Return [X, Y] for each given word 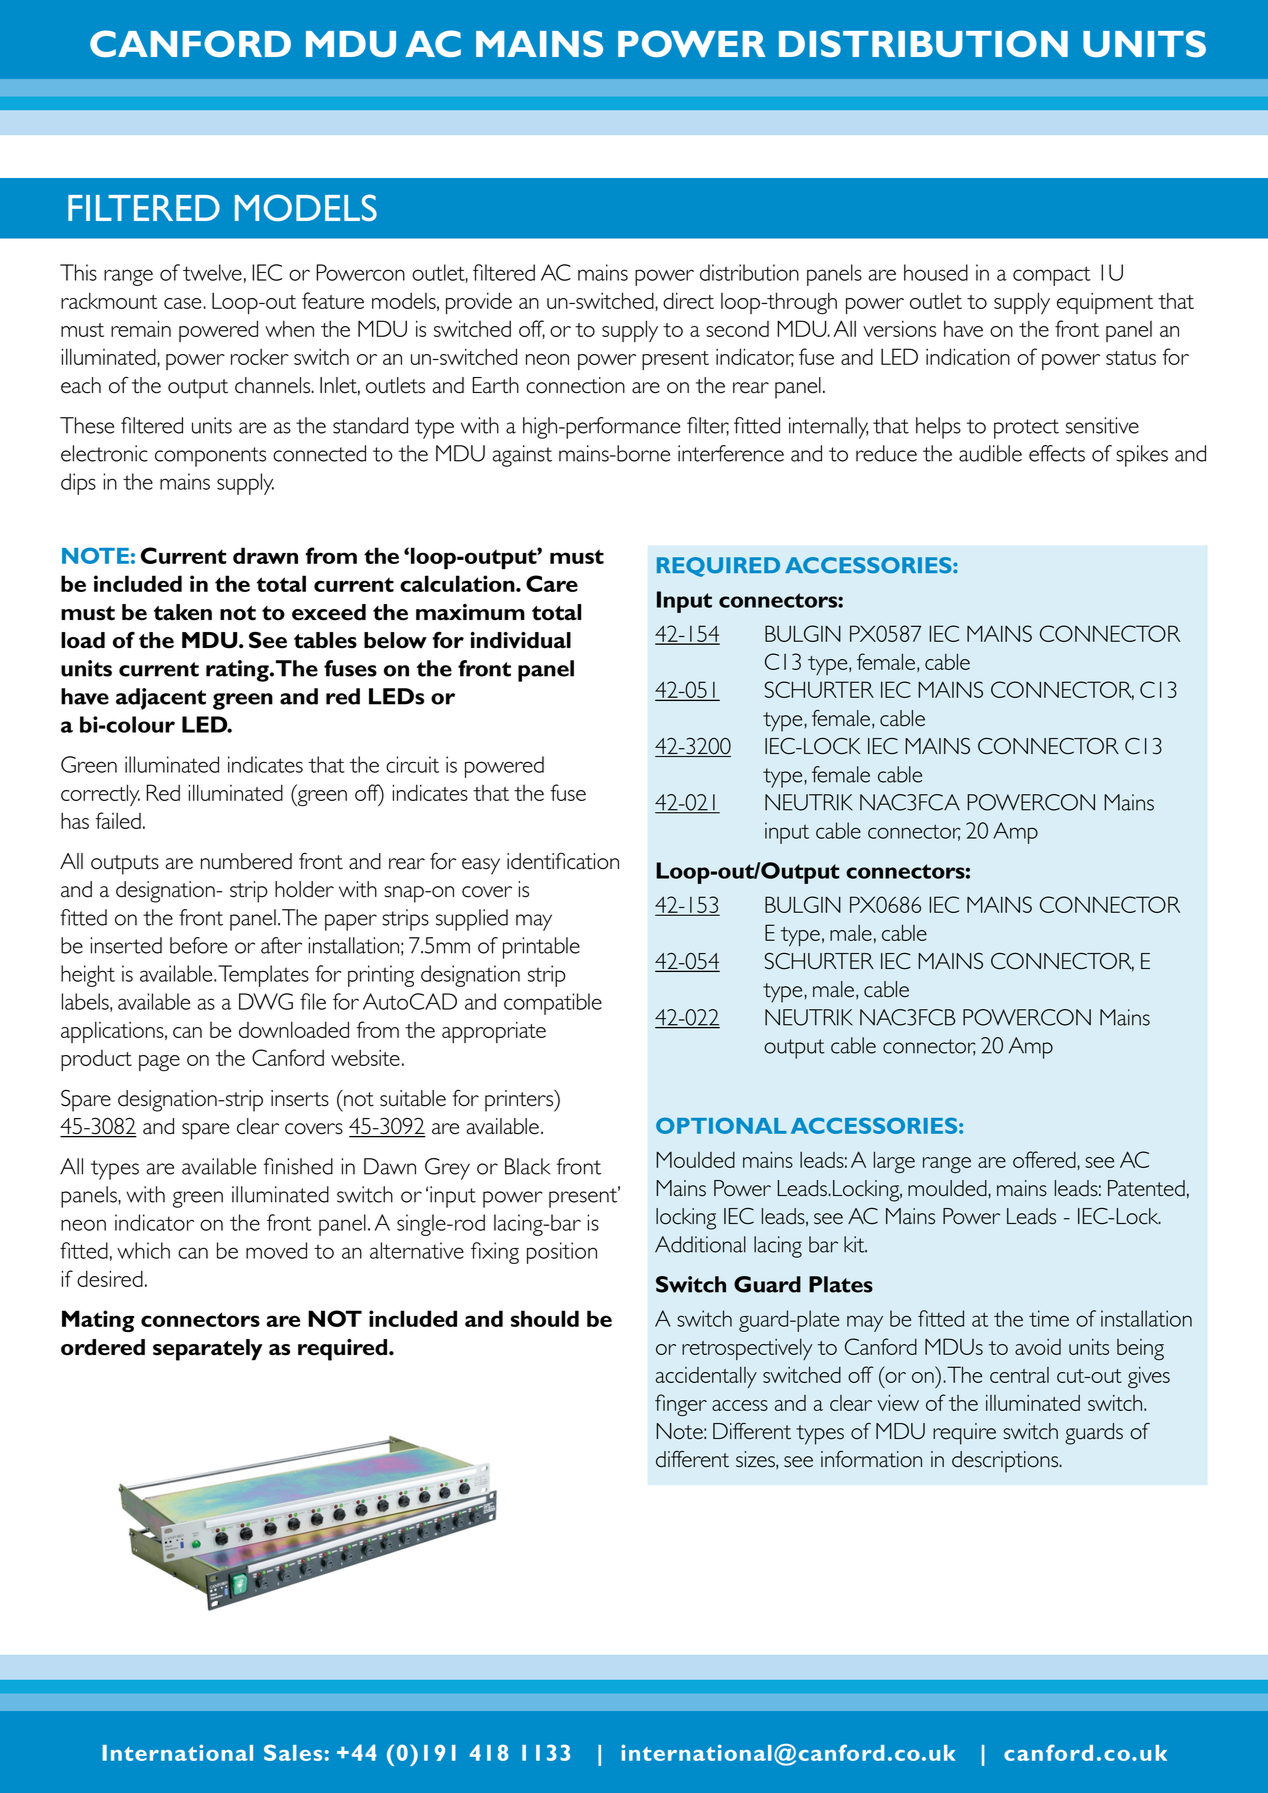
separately [208, 1350]
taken [183, 612]
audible [990, 453]
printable [541, 948]
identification [563, 861]
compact [1052, 276]
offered [1045, 1159]
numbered [246, 861]
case [184, 303]
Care [552, 583]
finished [298, 1166]
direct [688, 300]
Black [527, 1166]
